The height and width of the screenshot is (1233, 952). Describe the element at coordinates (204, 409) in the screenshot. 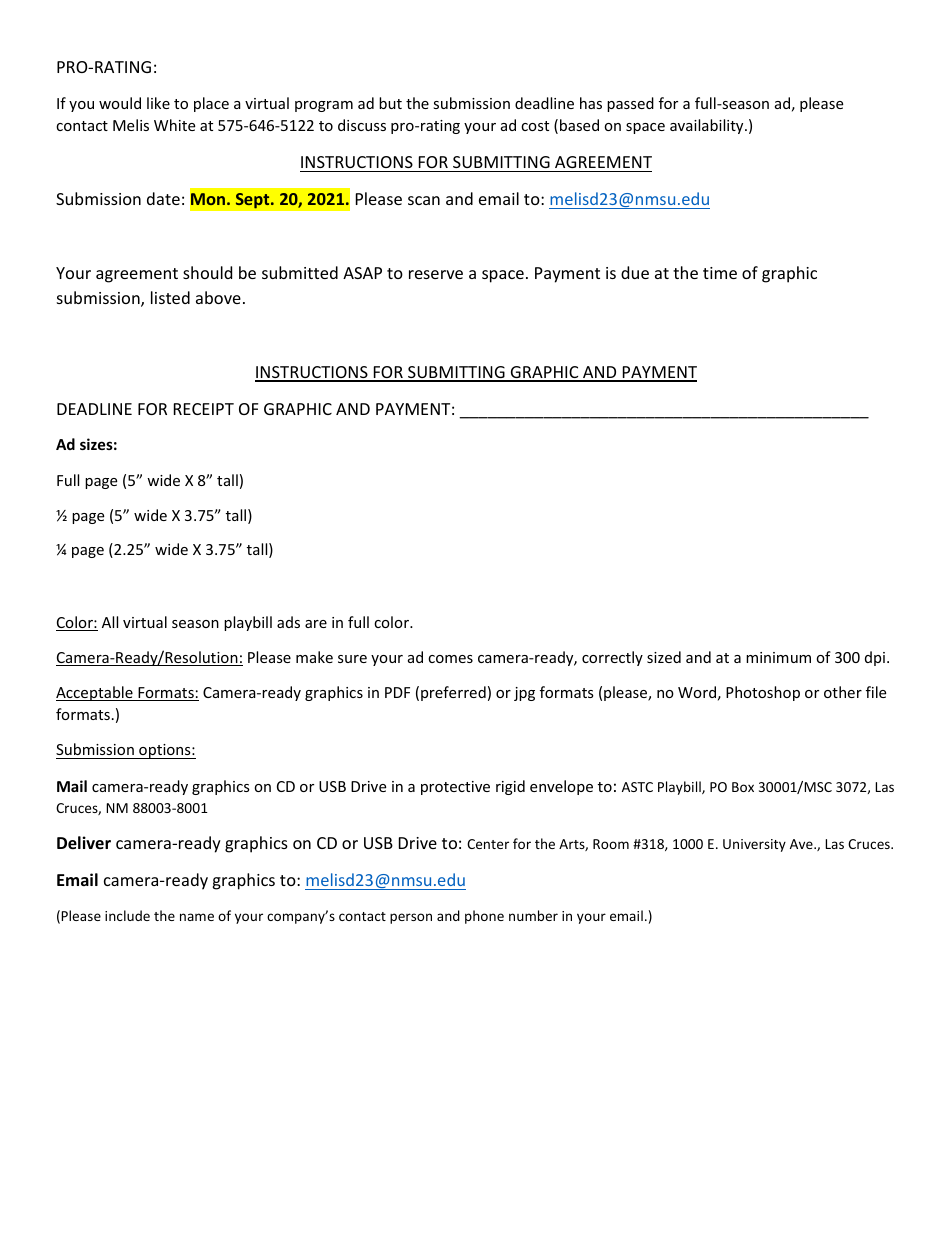

I see `RECEIPT` at that location.
